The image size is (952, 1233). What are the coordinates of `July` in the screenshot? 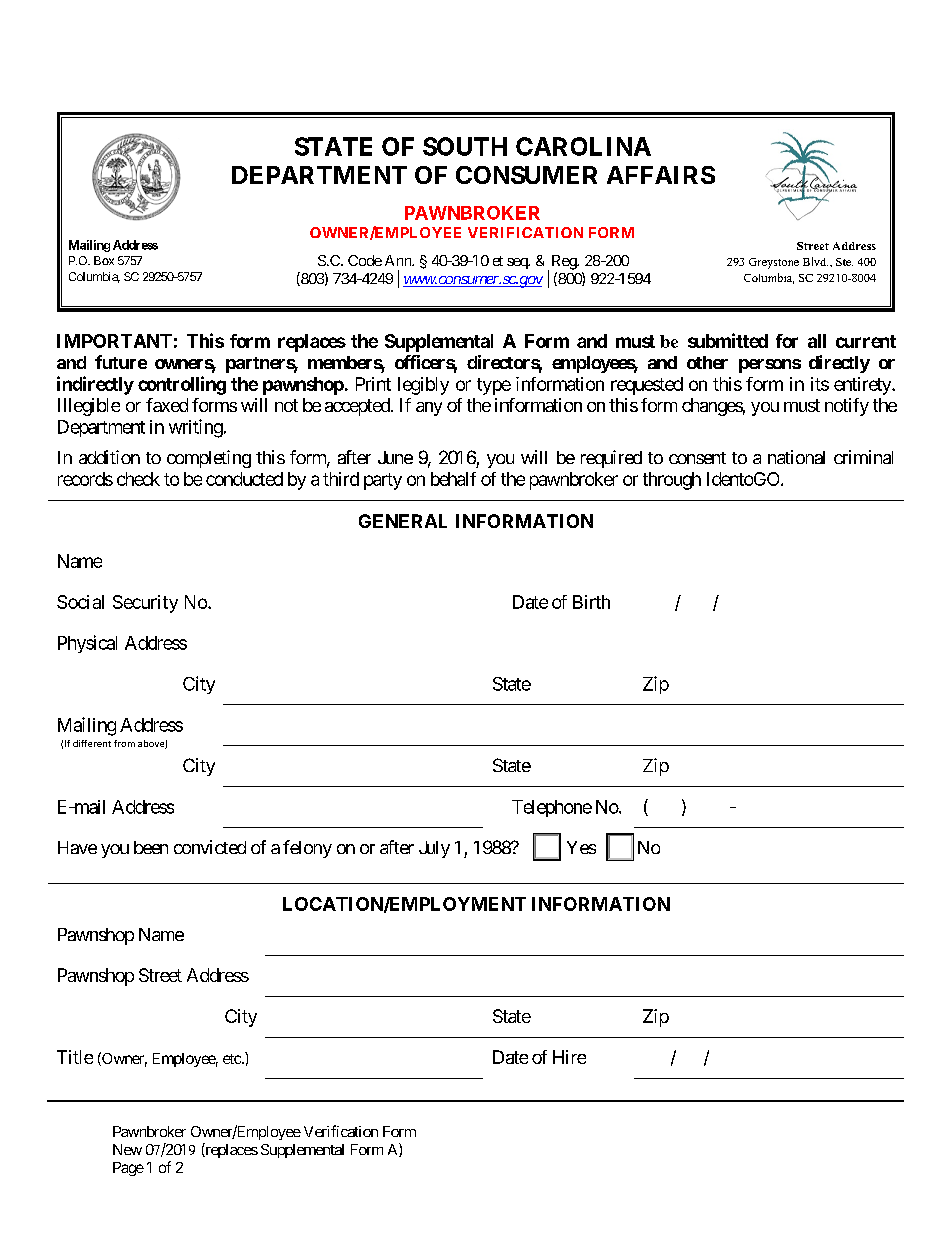 It's located at (434, 849).
